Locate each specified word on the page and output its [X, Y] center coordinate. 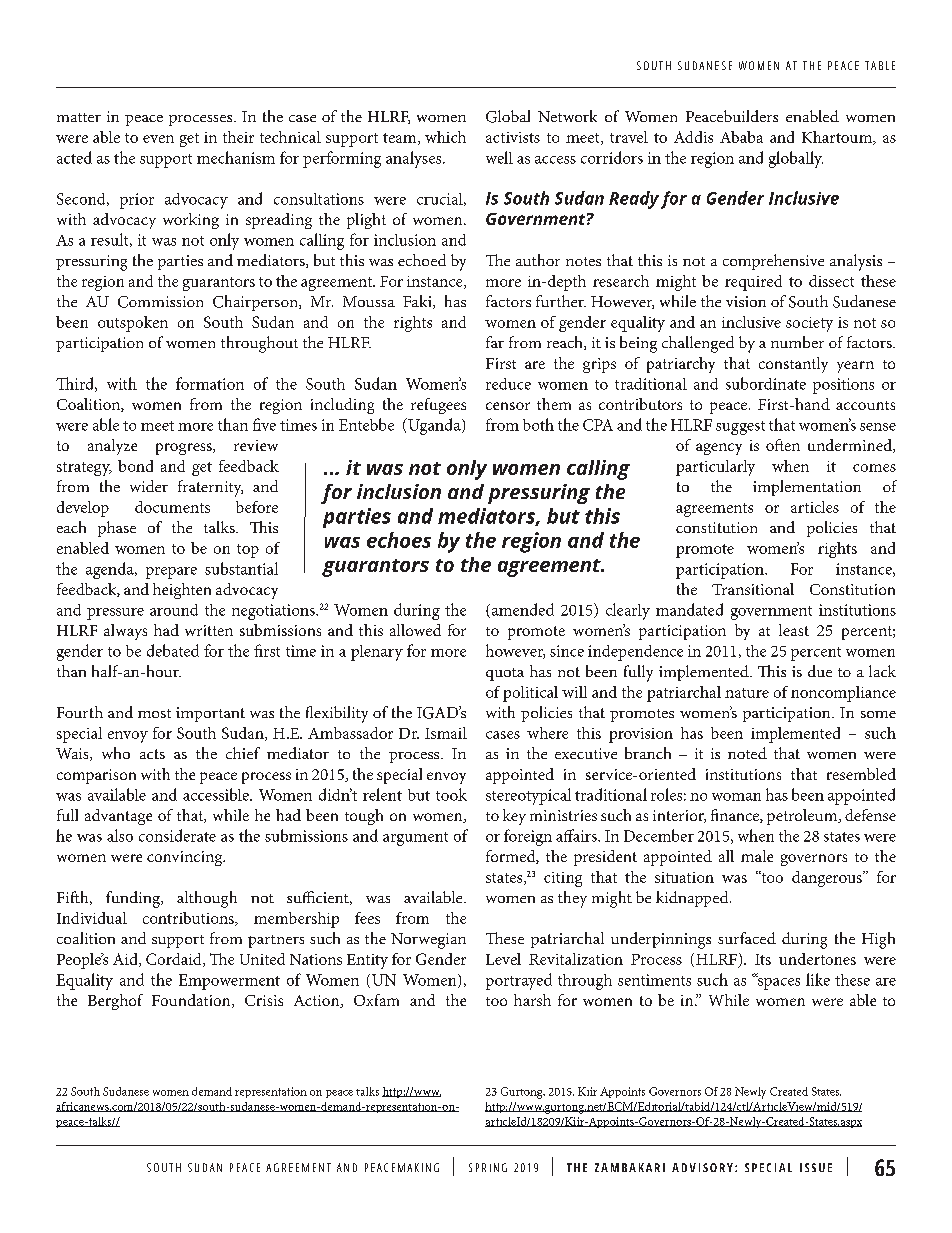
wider [149, 486]
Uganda [434, 426]
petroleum [803, 817]
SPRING [488, 1167]
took [451, 794]
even [158, 139]
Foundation [192, 1001]
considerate [177, 835]
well [499, 157]
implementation [807, 488]
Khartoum [838, 138]
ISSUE [816, 1167]
